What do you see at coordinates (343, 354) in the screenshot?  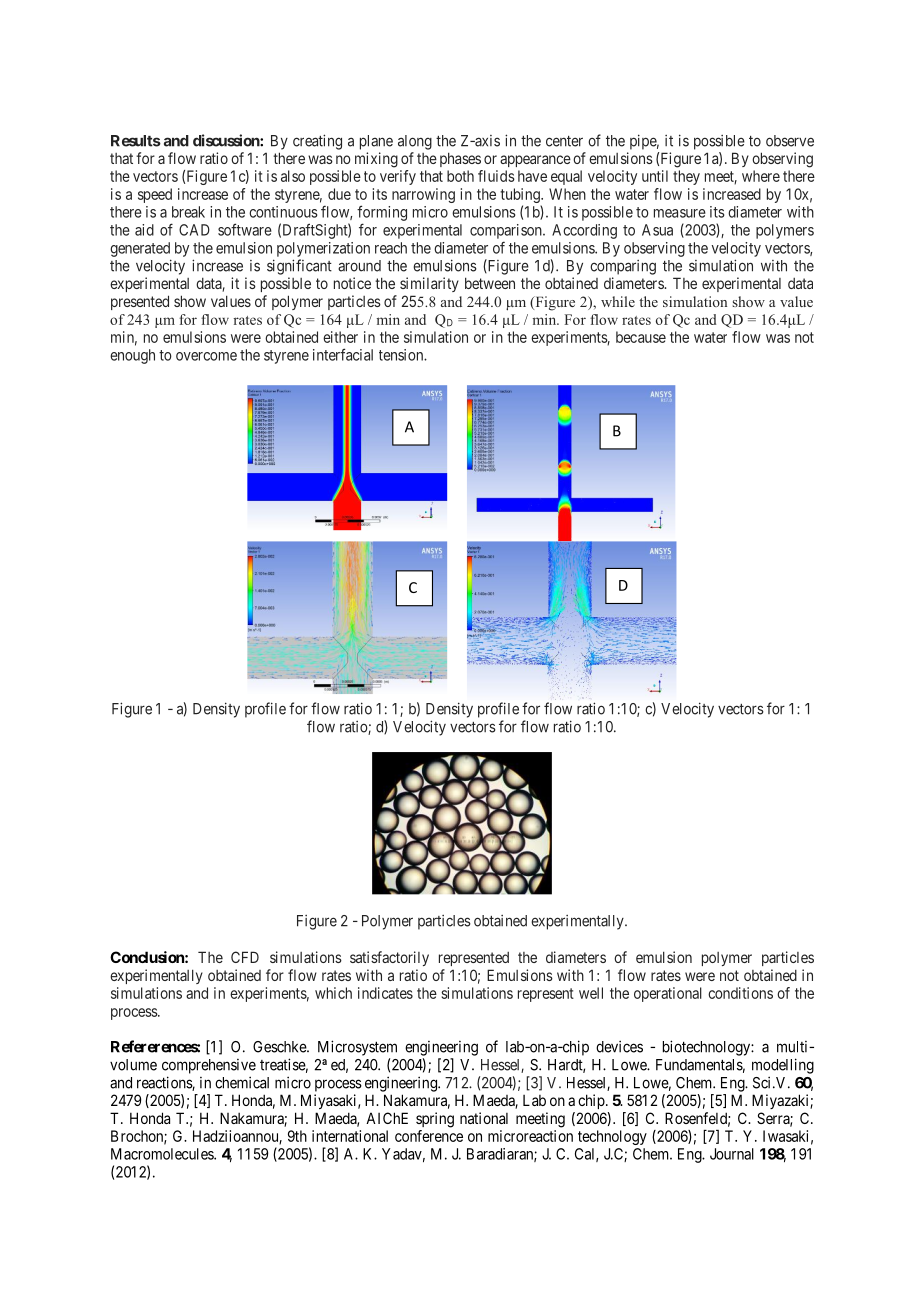 I see `interfacial` at bounding box center [343, 354].
